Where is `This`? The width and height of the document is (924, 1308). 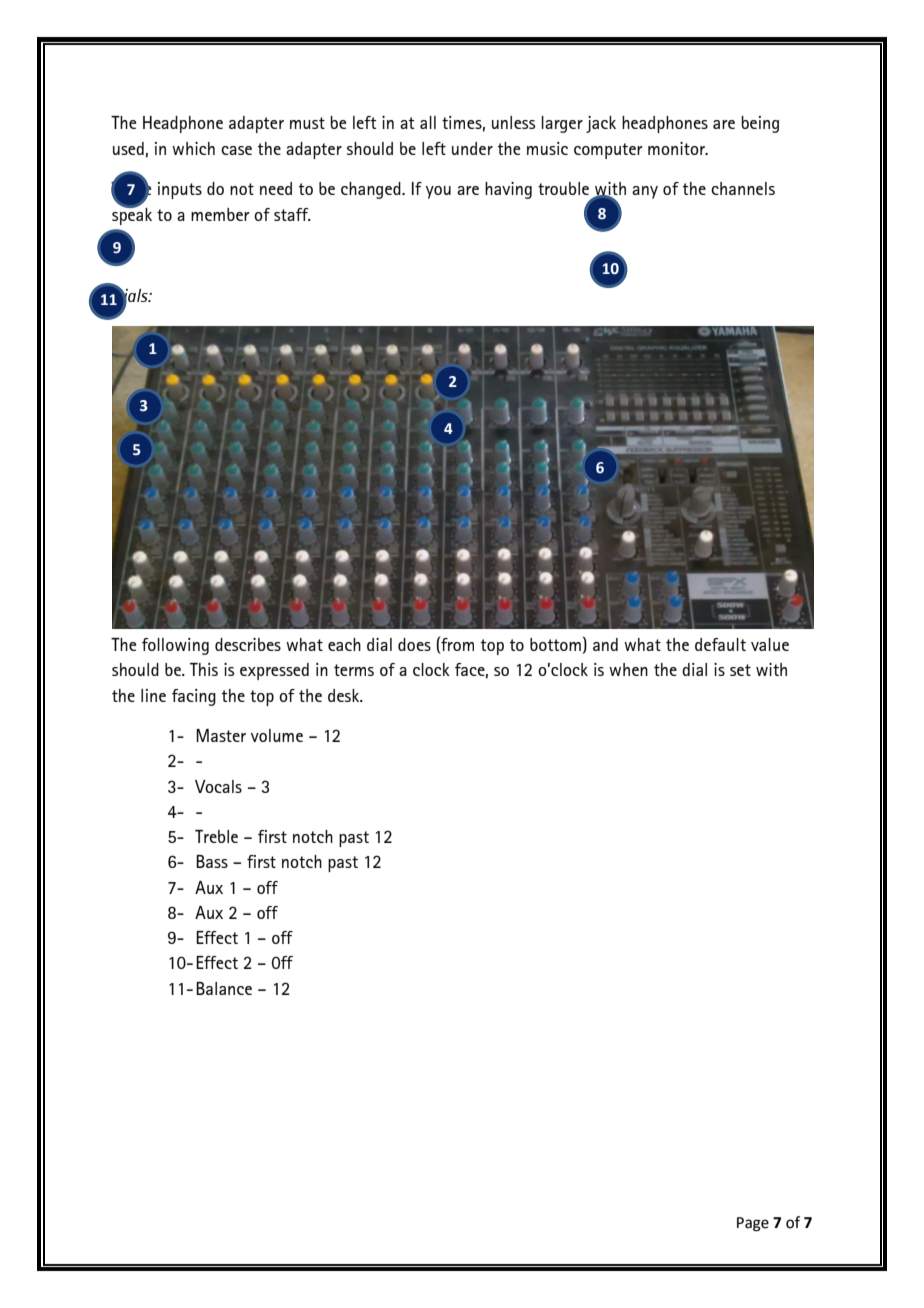 This is located at coordinates (204, 669).
